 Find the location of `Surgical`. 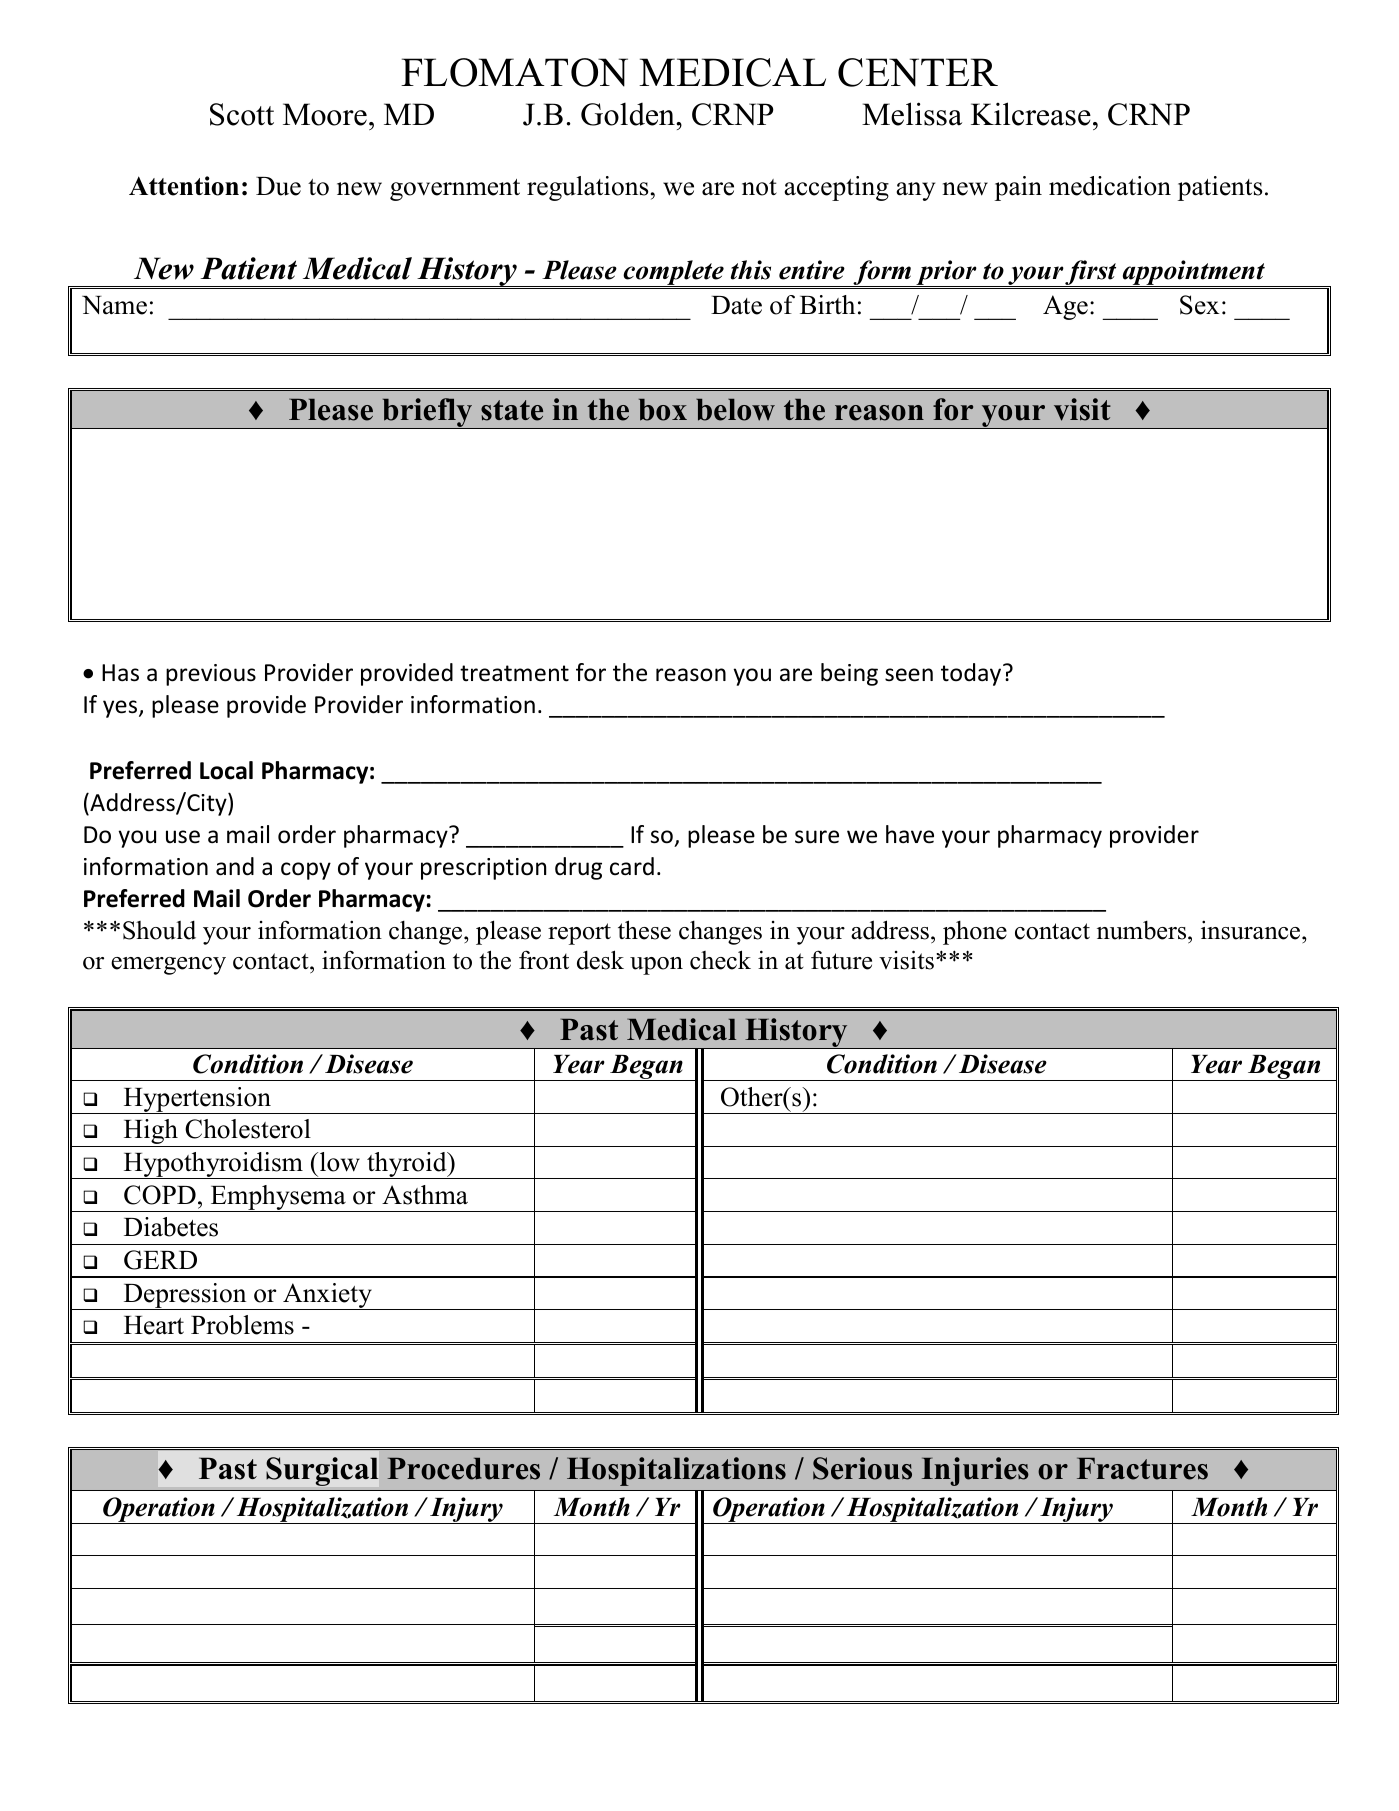

Surgical is located at coordinates (322, 1471).
